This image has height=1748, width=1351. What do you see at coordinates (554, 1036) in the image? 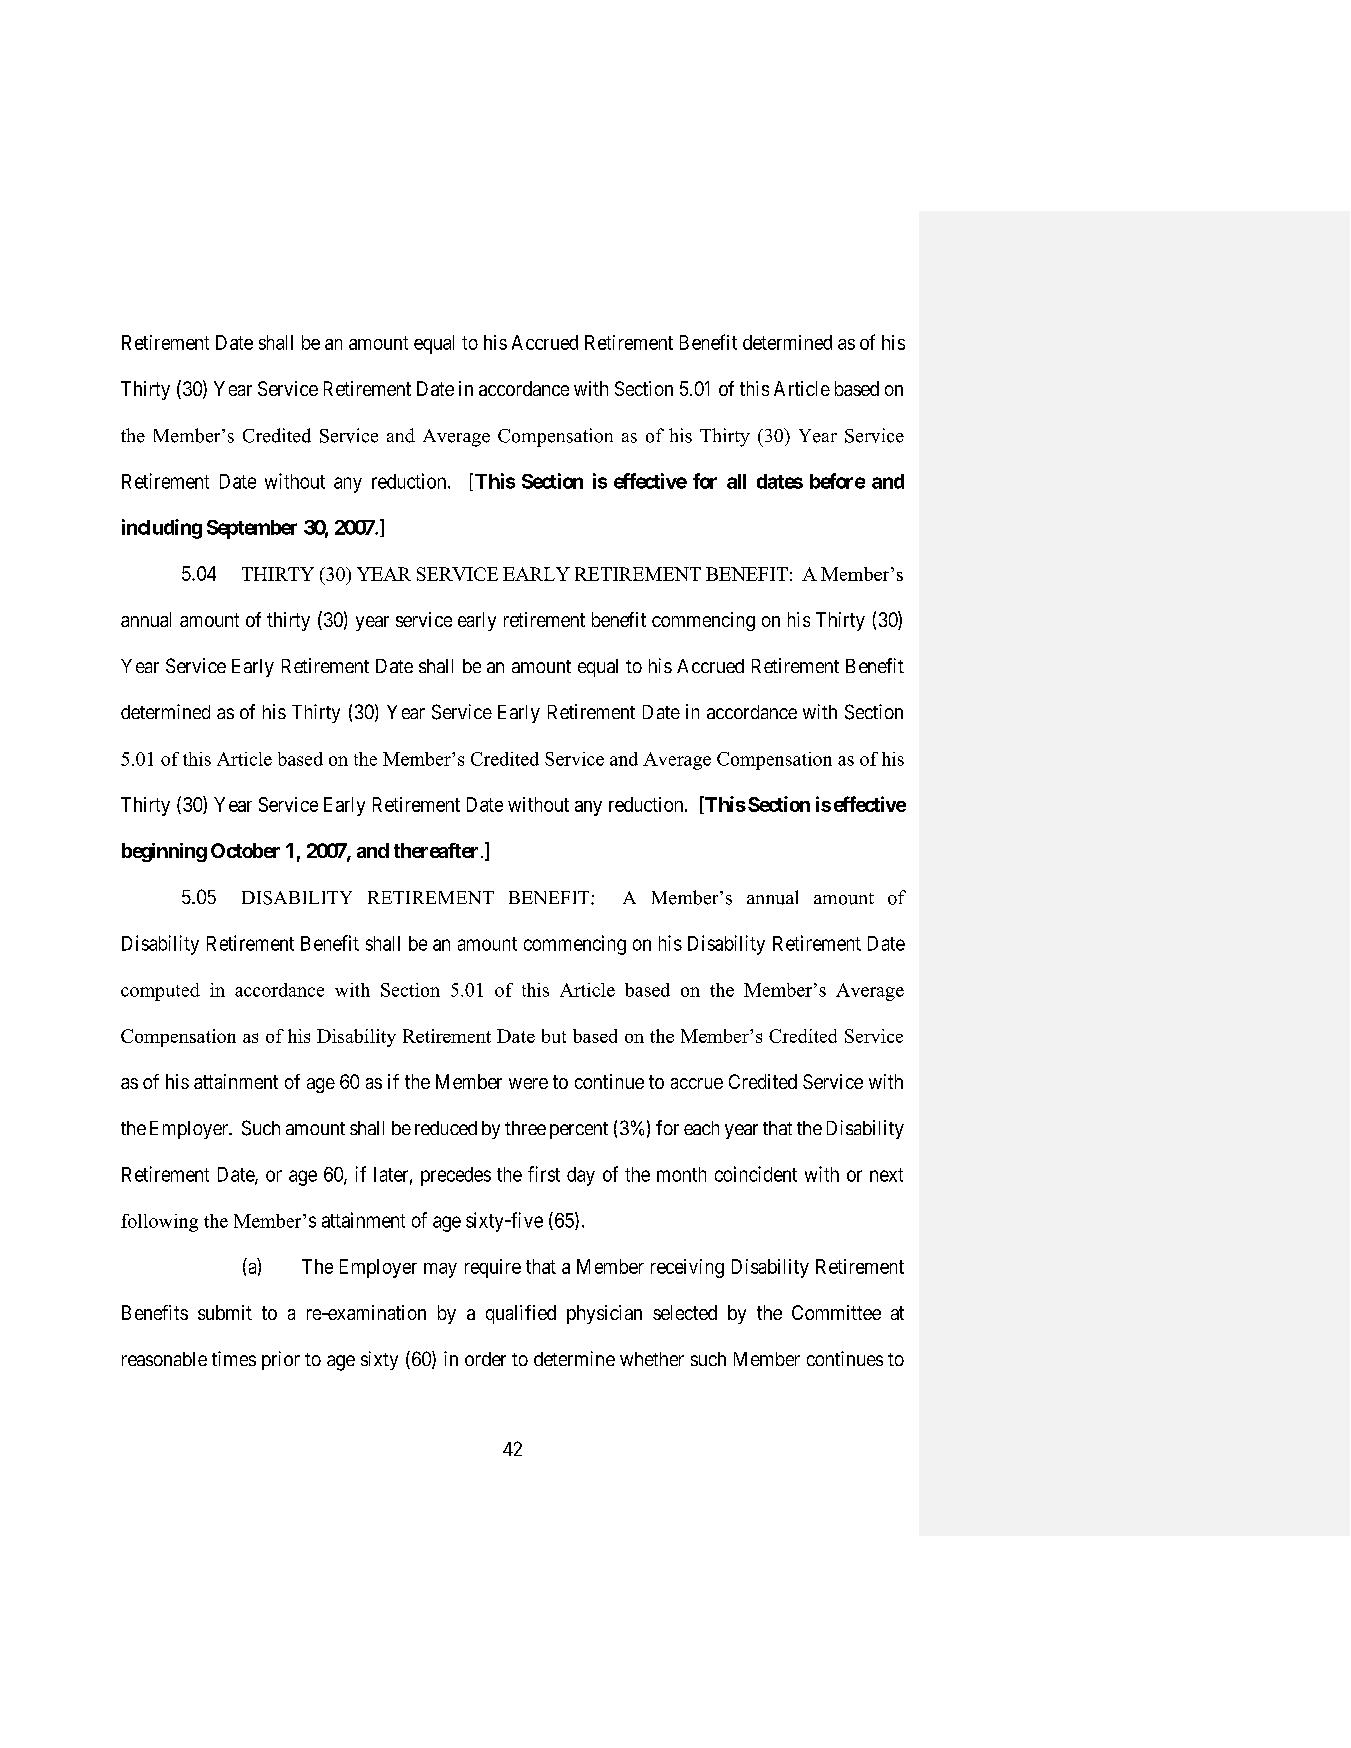
I see `but` at bounding box center [554, 1036].
